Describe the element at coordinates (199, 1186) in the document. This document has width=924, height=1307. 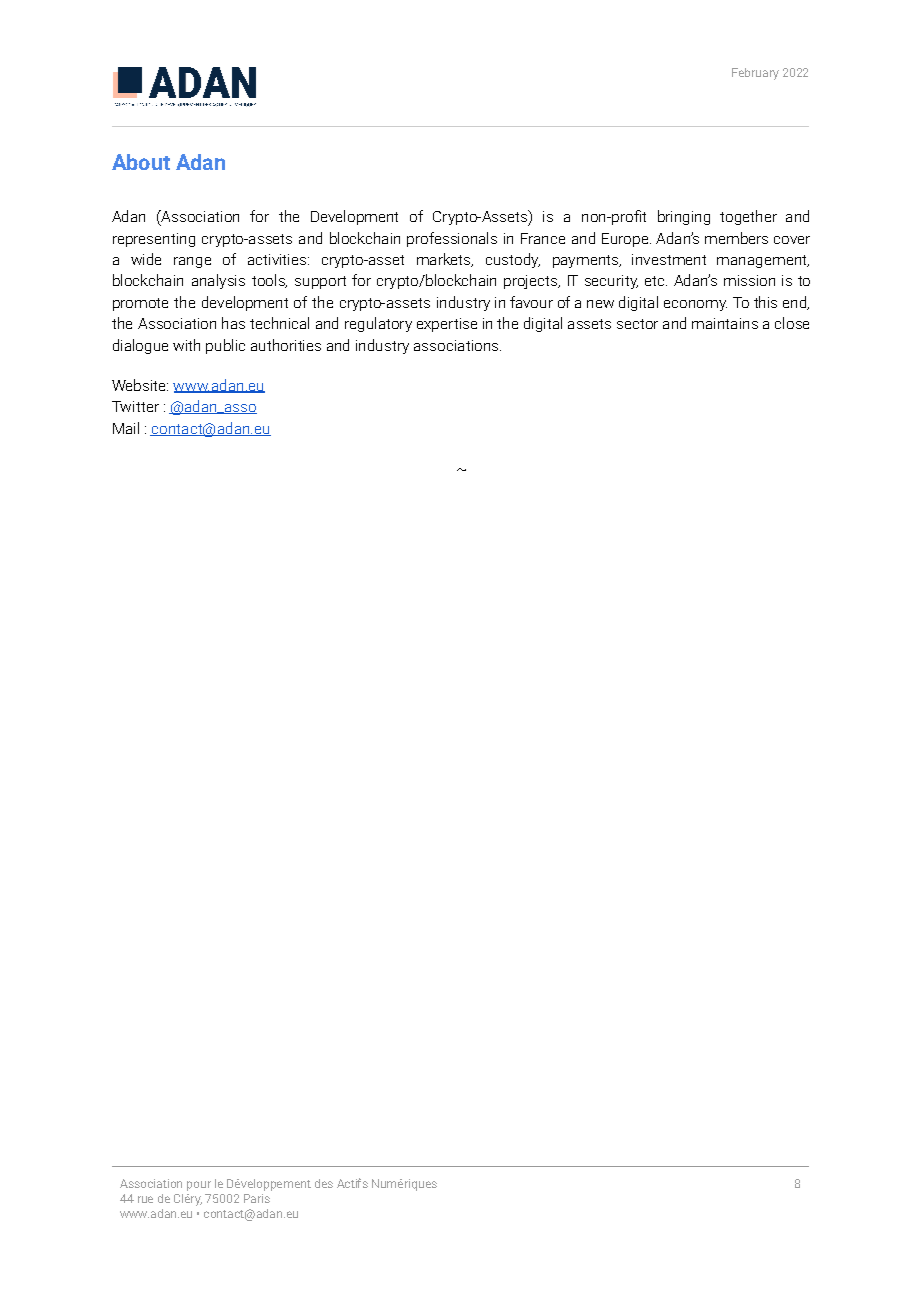
I see `pour` at that location.
